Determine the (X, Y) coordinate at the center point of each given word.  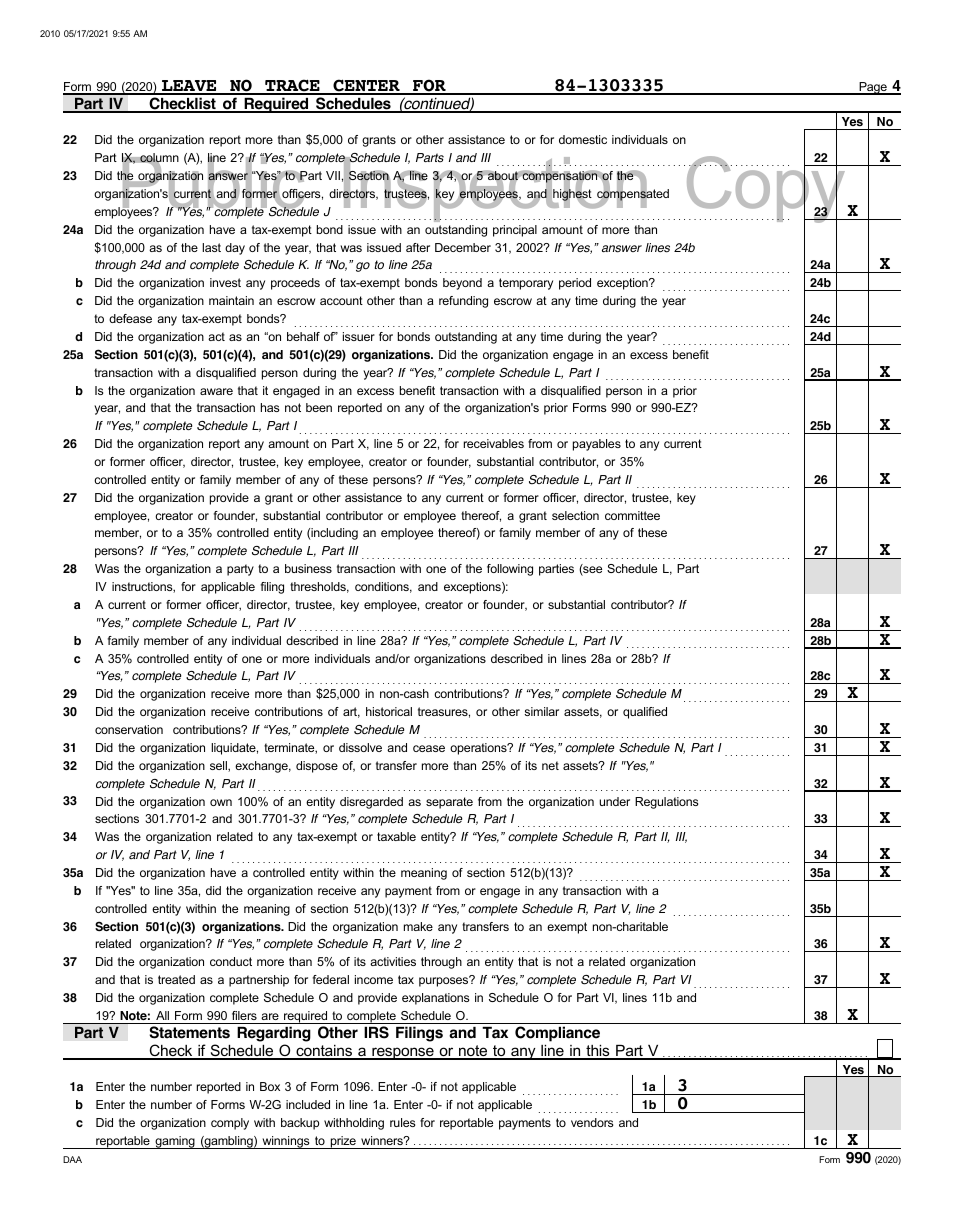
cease (429, 748)
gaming (175, 1142)
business (308, 568)
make (418, 926)
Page (873, 88)
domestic (583, 139)
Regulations (666, 803)
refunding (463, 302)
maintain (231, 300)
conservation (129, 729)
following (510, 570)
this (598, 1052)
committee (632, 515)
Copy (766, 190)
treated (176, 979)
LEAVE (189, 87)
